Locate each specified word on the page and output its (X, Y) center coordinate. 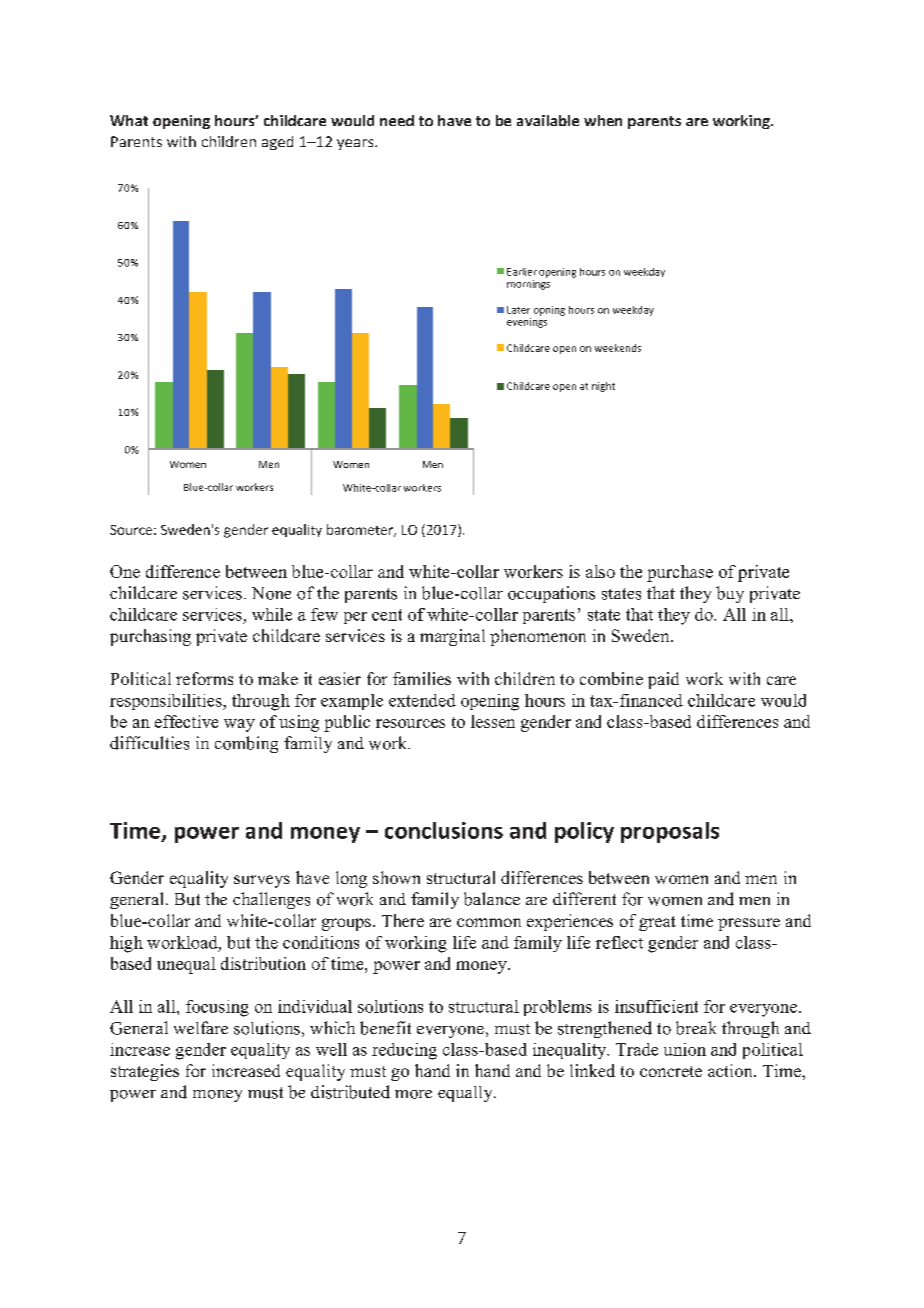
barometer (361, 530)
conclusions (444, 830)
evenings (527, 321)
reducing (404, 1051)
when (603, 120)
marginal (452, 637)
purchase (680, 573)
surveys (262, 881)
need (397, 120)
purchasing (150, 637)
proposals (670, 832)
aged (277, 143)
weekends (618, 348)
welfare (201, 1027)
